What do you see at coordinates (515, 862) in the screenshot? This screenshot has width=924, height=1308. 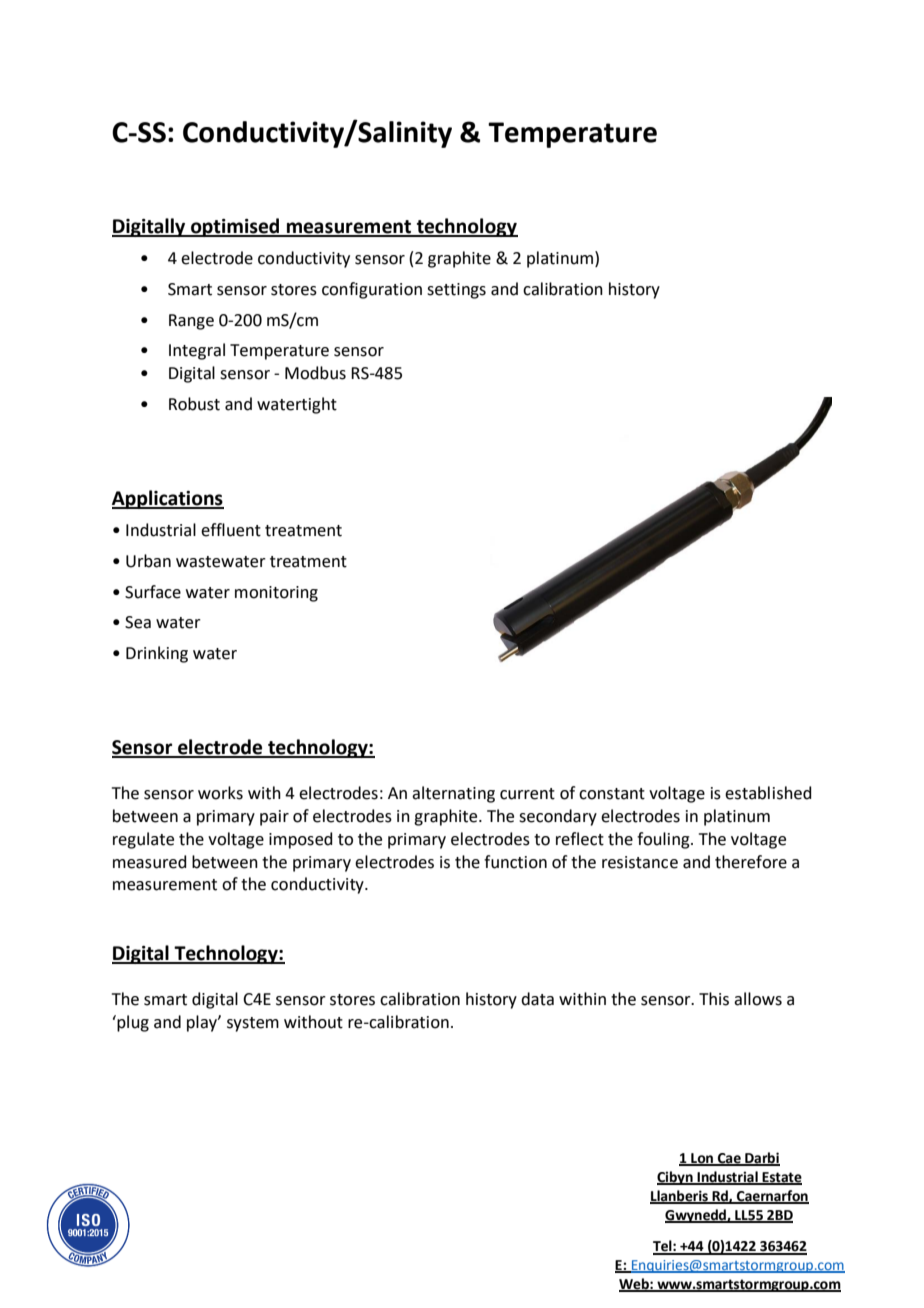 I see `function` at bounding box center [515, 862].
